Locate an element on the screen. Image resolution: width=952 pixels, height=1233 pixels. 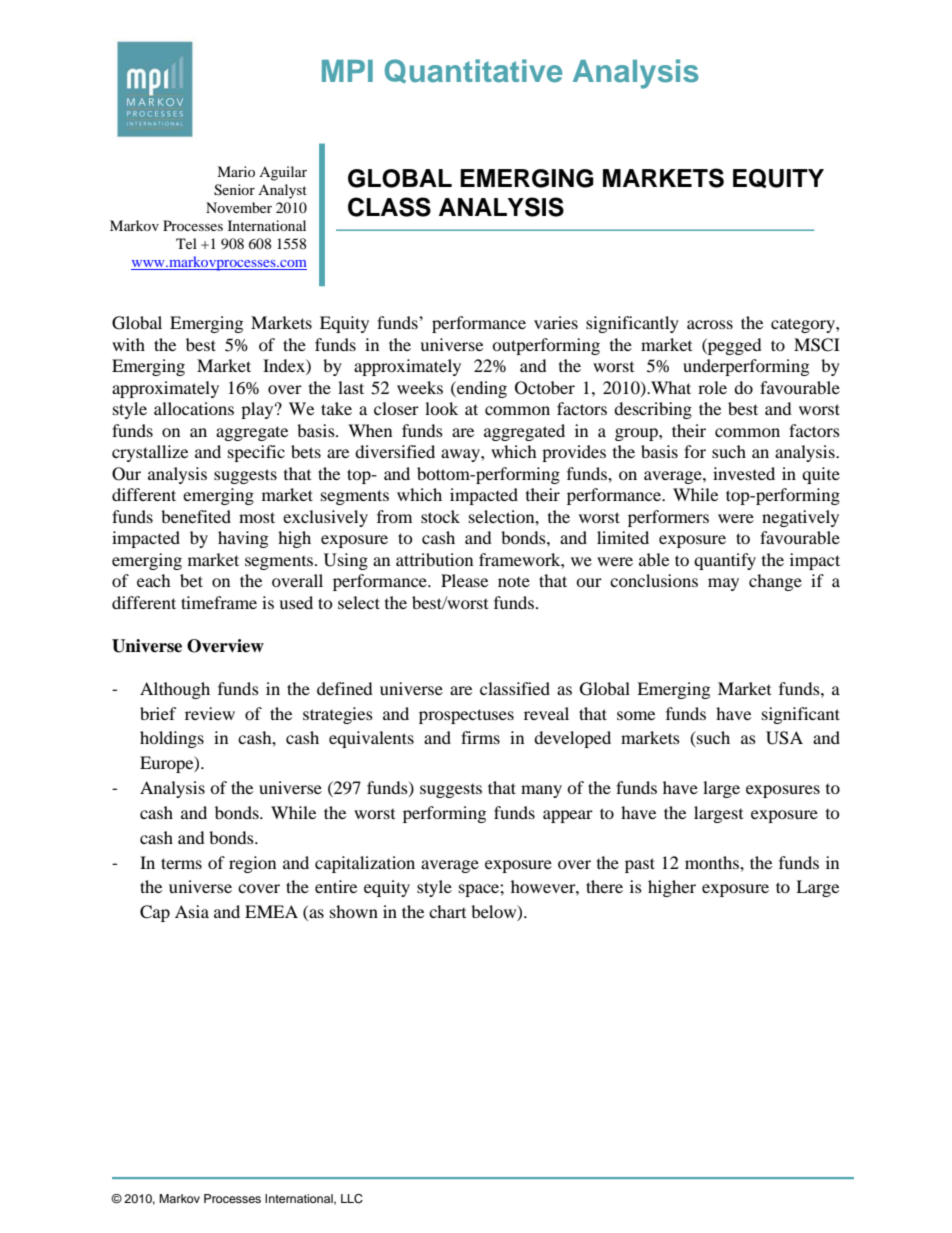
Mario is located at coordinates (236, 171).
